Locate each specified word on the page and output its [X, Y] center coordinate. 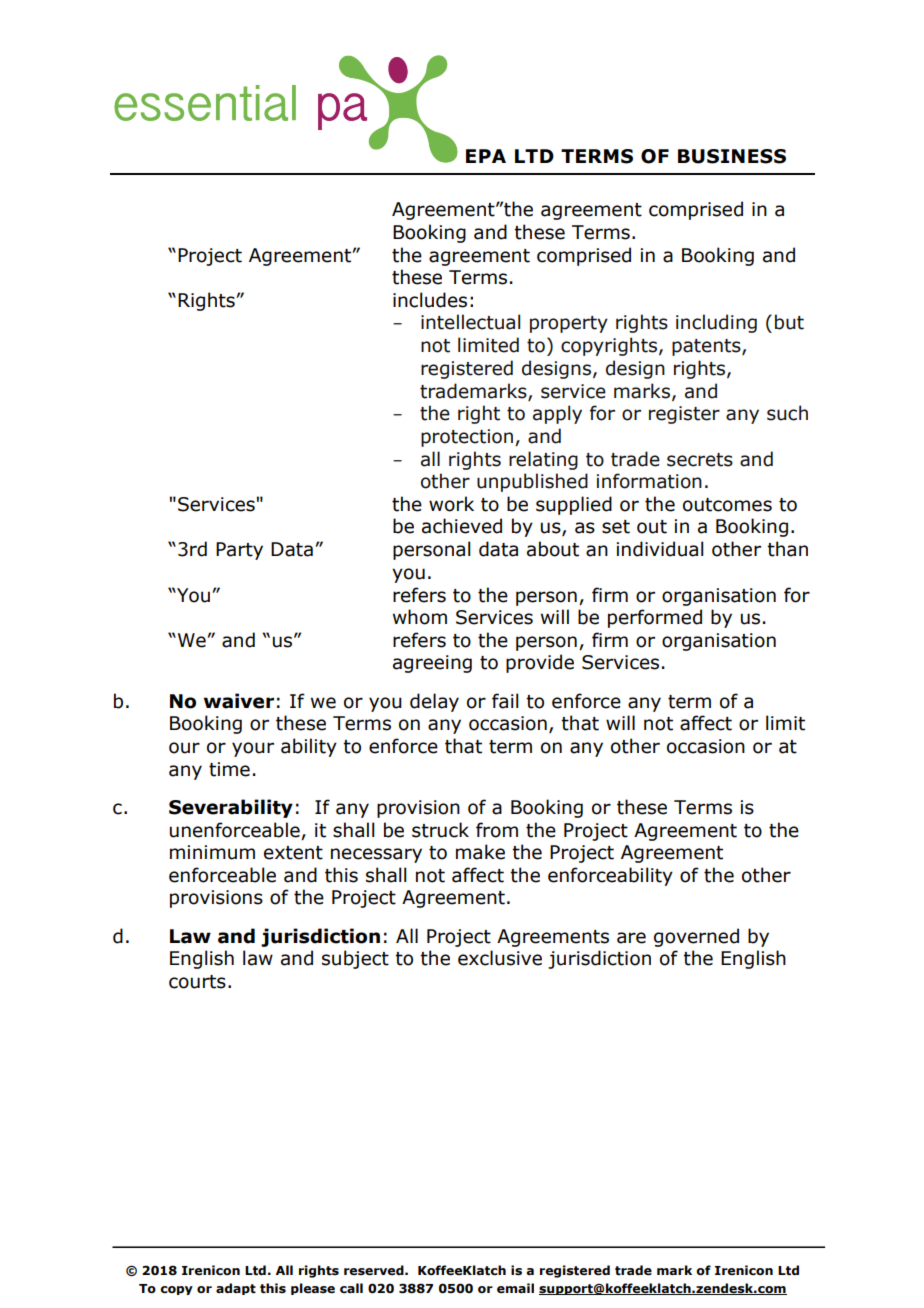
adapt [236, 1289]
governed [696, 937]
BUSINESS [732, 156]
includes [430, 300]
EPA [486, 156]
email [515, 1288]
